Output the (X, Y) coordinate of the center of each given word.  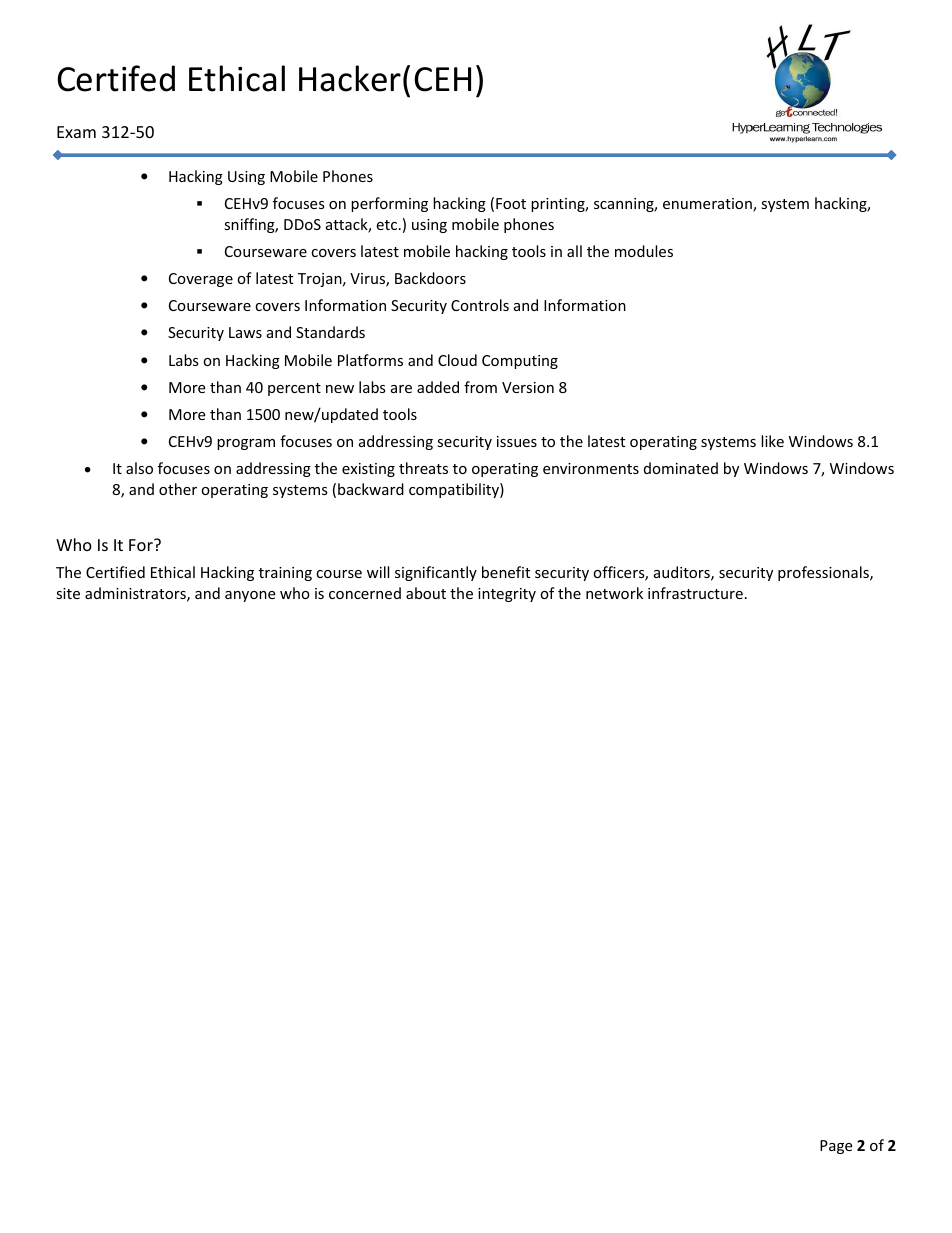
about (426, 593)
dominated (681, 468)
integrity (507, 595)
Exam (76, 132)
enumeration (708, 205)
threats (423, 468)
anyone (250, 596)
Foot (511, 203)
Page (836, 1147)
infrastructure (695, 593)
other (178, 489)
